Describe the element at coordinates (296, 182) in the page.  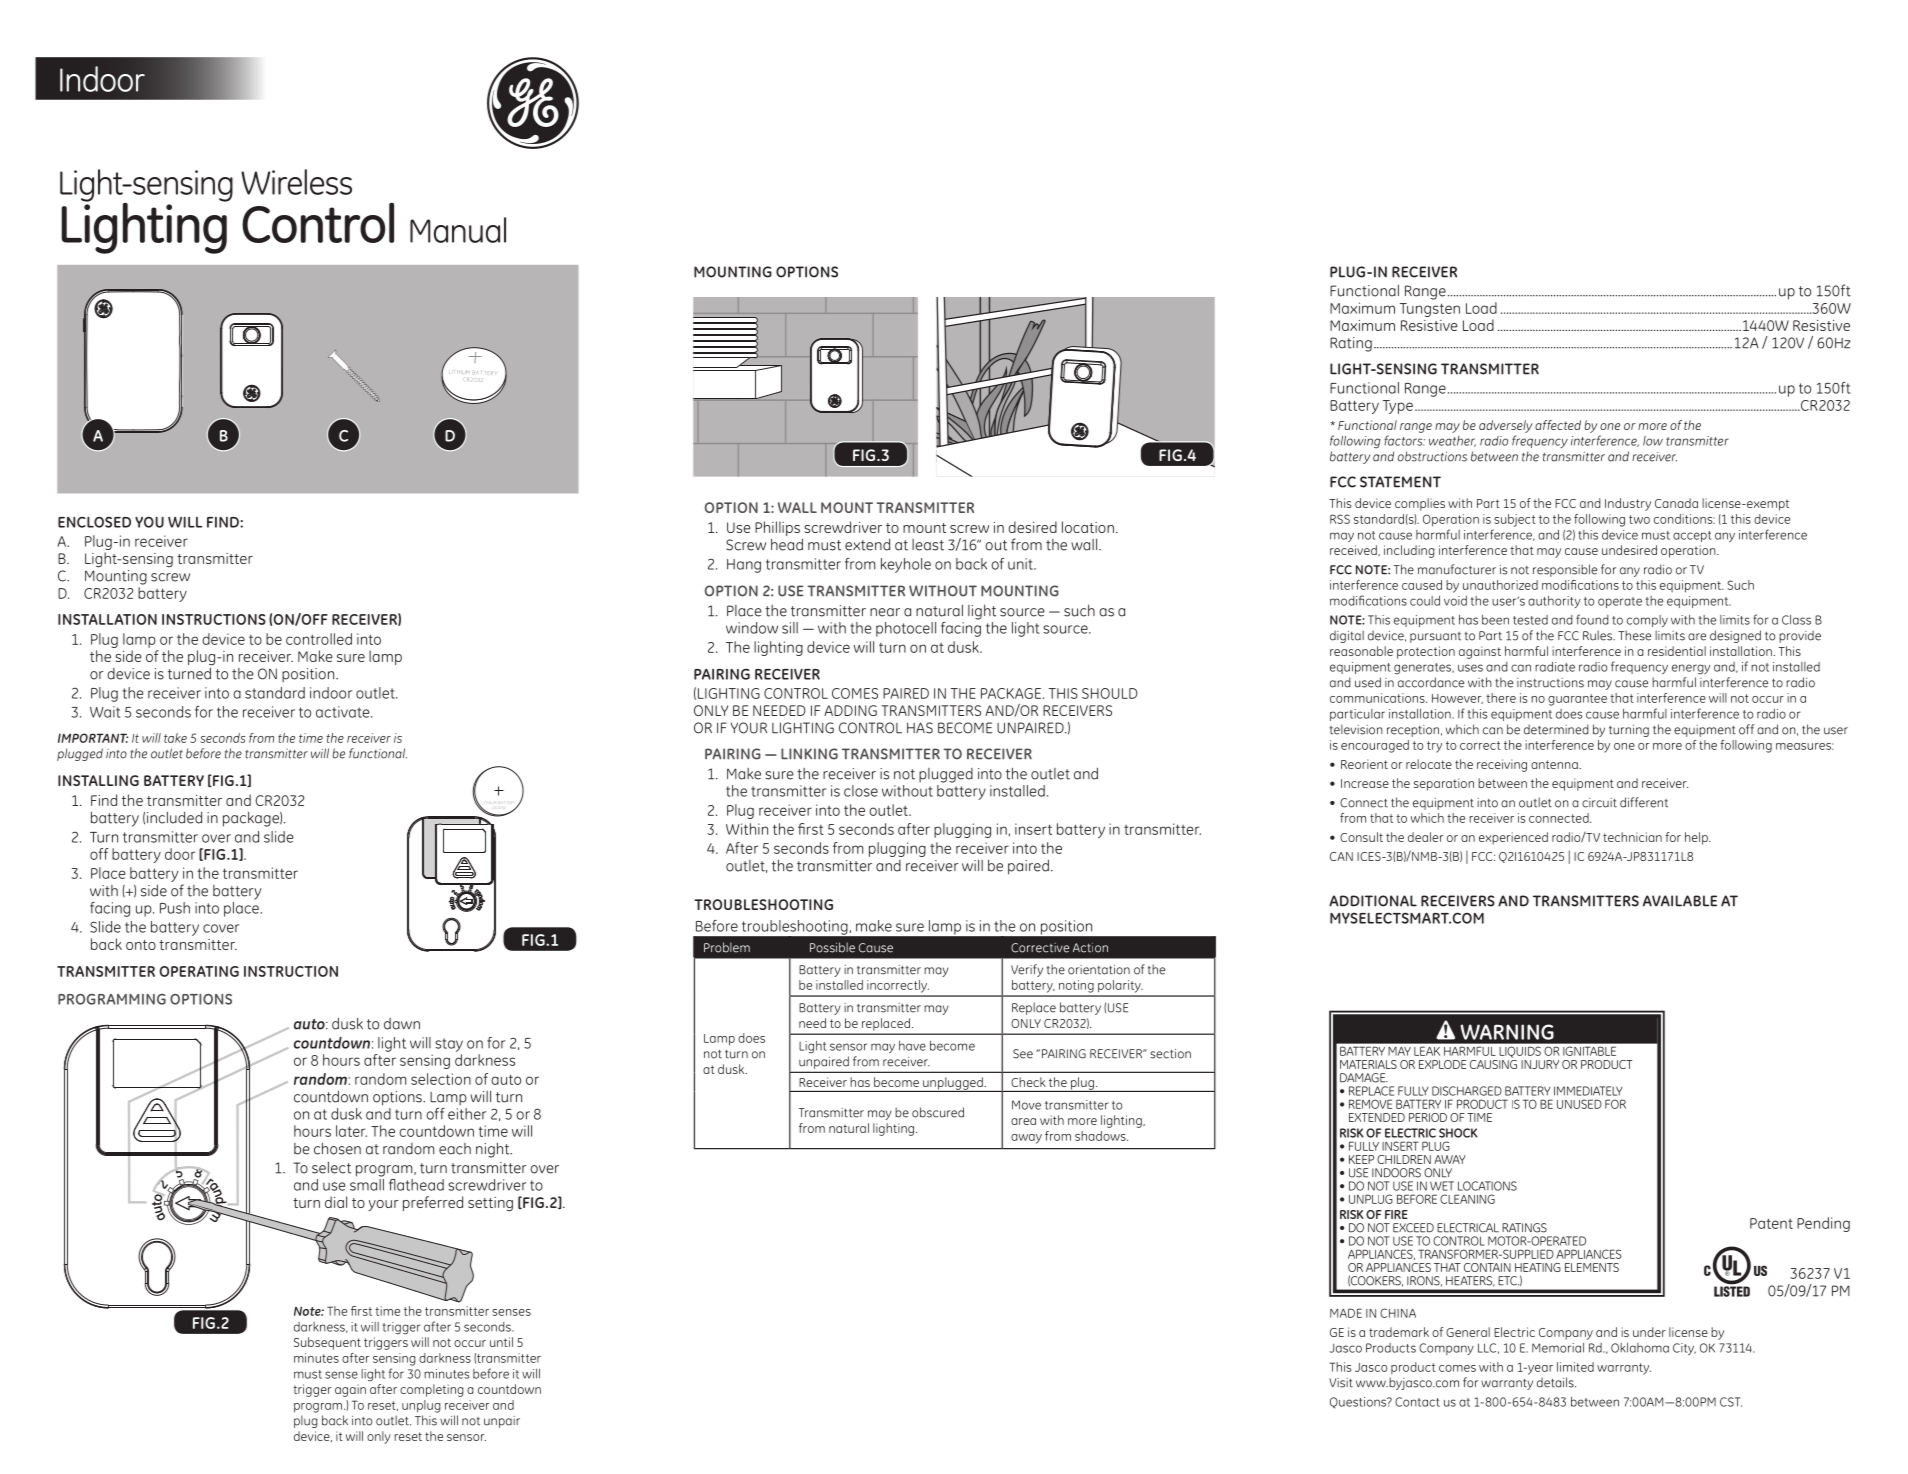
I see `Wireless` at that location.
